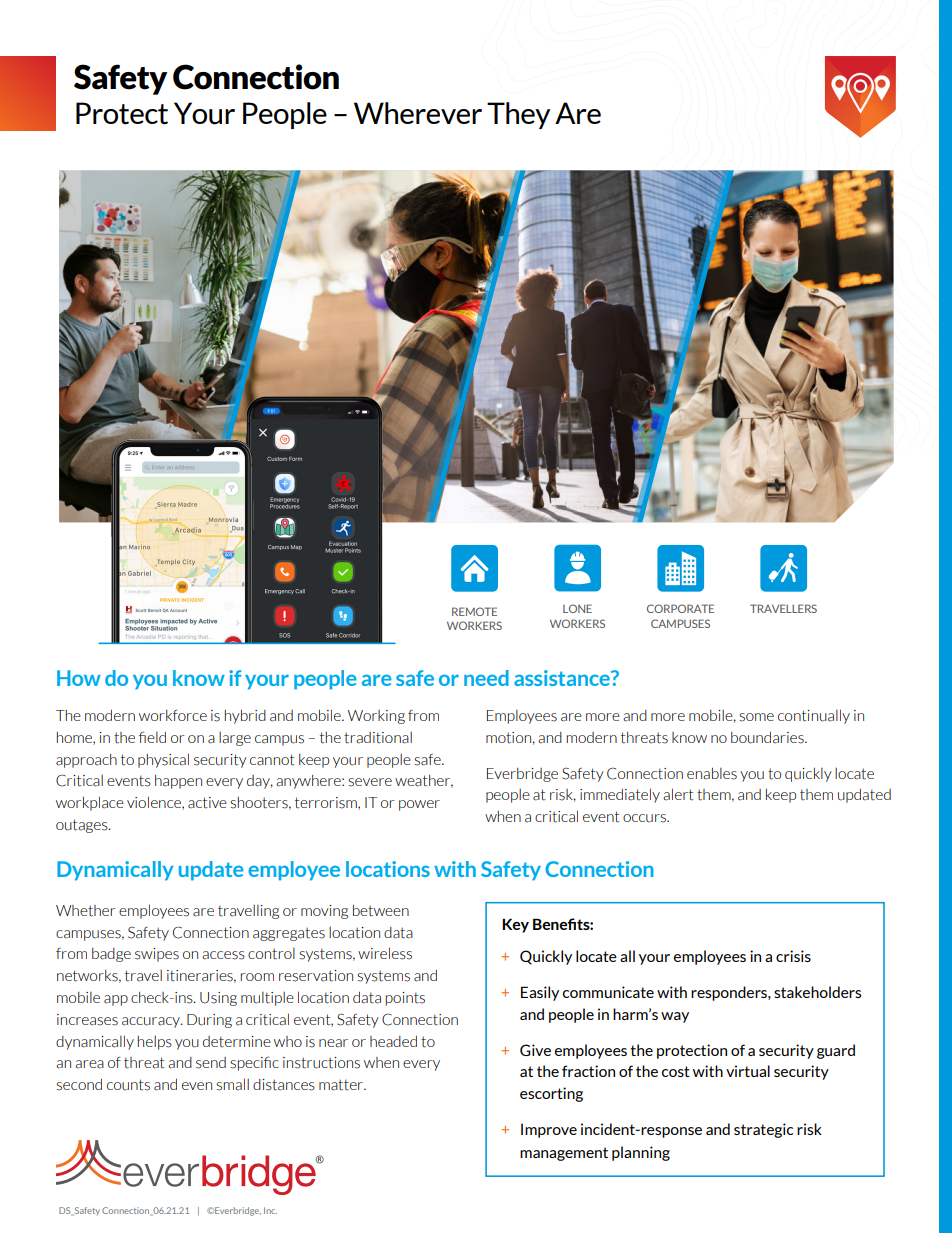 This page has height=1233, width=952. What do you see at coordinates (79, 678) in the page?
I see `How` at bounding box center [79, 678].
